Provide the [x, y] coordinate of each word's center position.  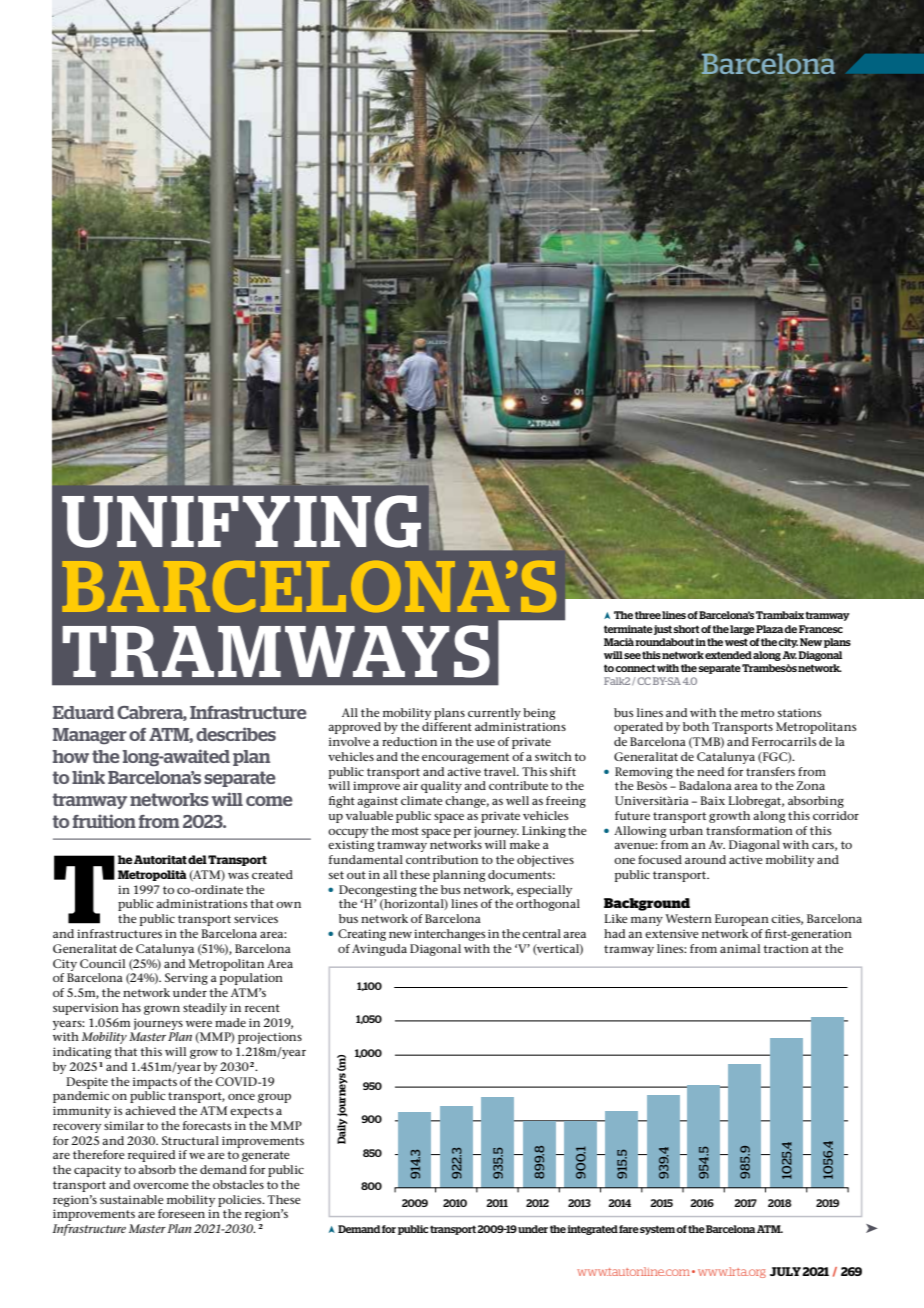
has [131, 1007]
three [648, 615]
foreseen [181, 1213]
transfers [770, 771]
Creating [362, 935]
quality [441, 787]
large [742, 630]
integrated [592, 1230]
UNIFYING [241, 521]
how [70, 756]
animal [740, 948]
